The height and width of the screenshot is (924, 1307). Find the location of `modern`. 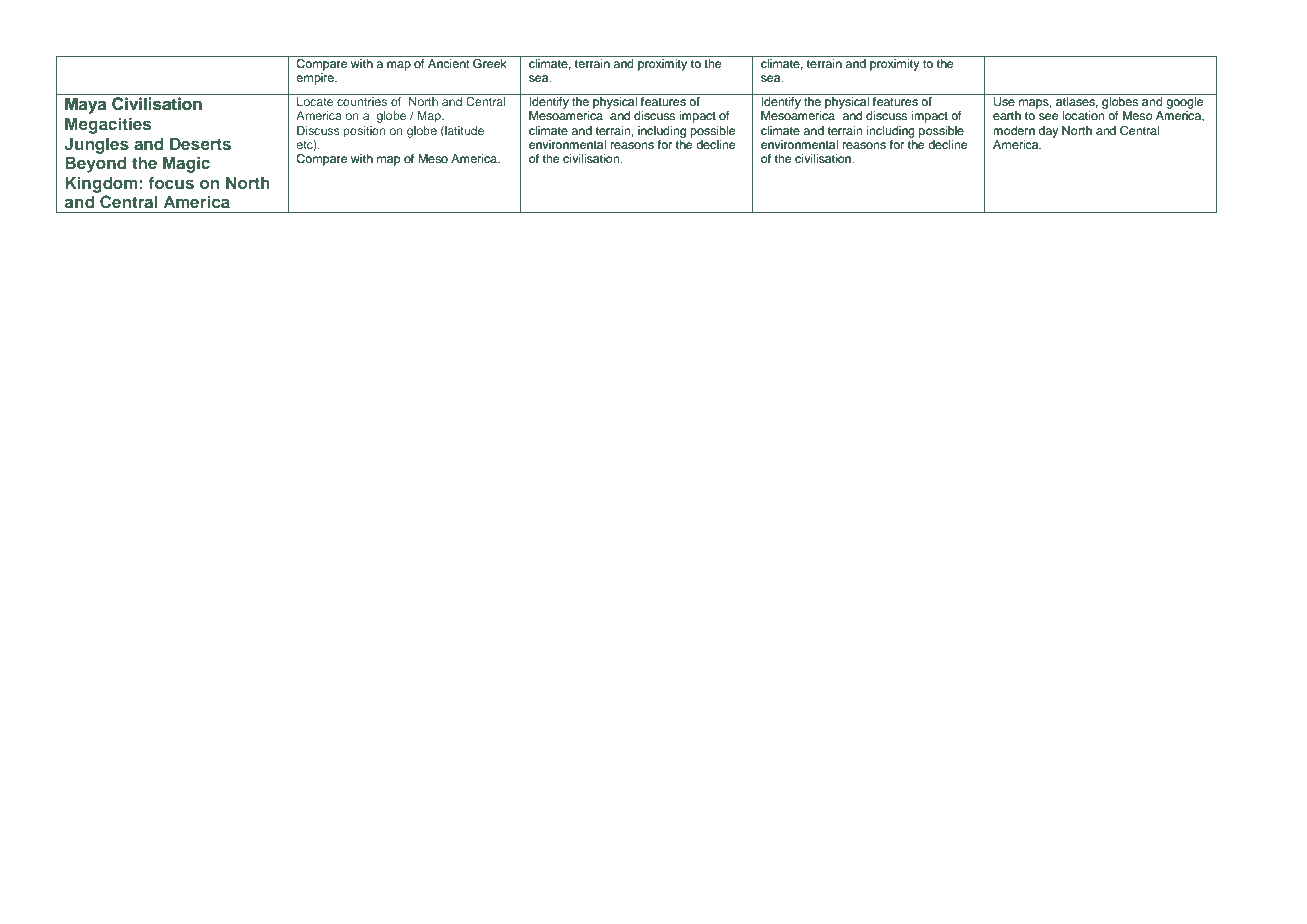

modern is located at coordinates (1014, 130).
